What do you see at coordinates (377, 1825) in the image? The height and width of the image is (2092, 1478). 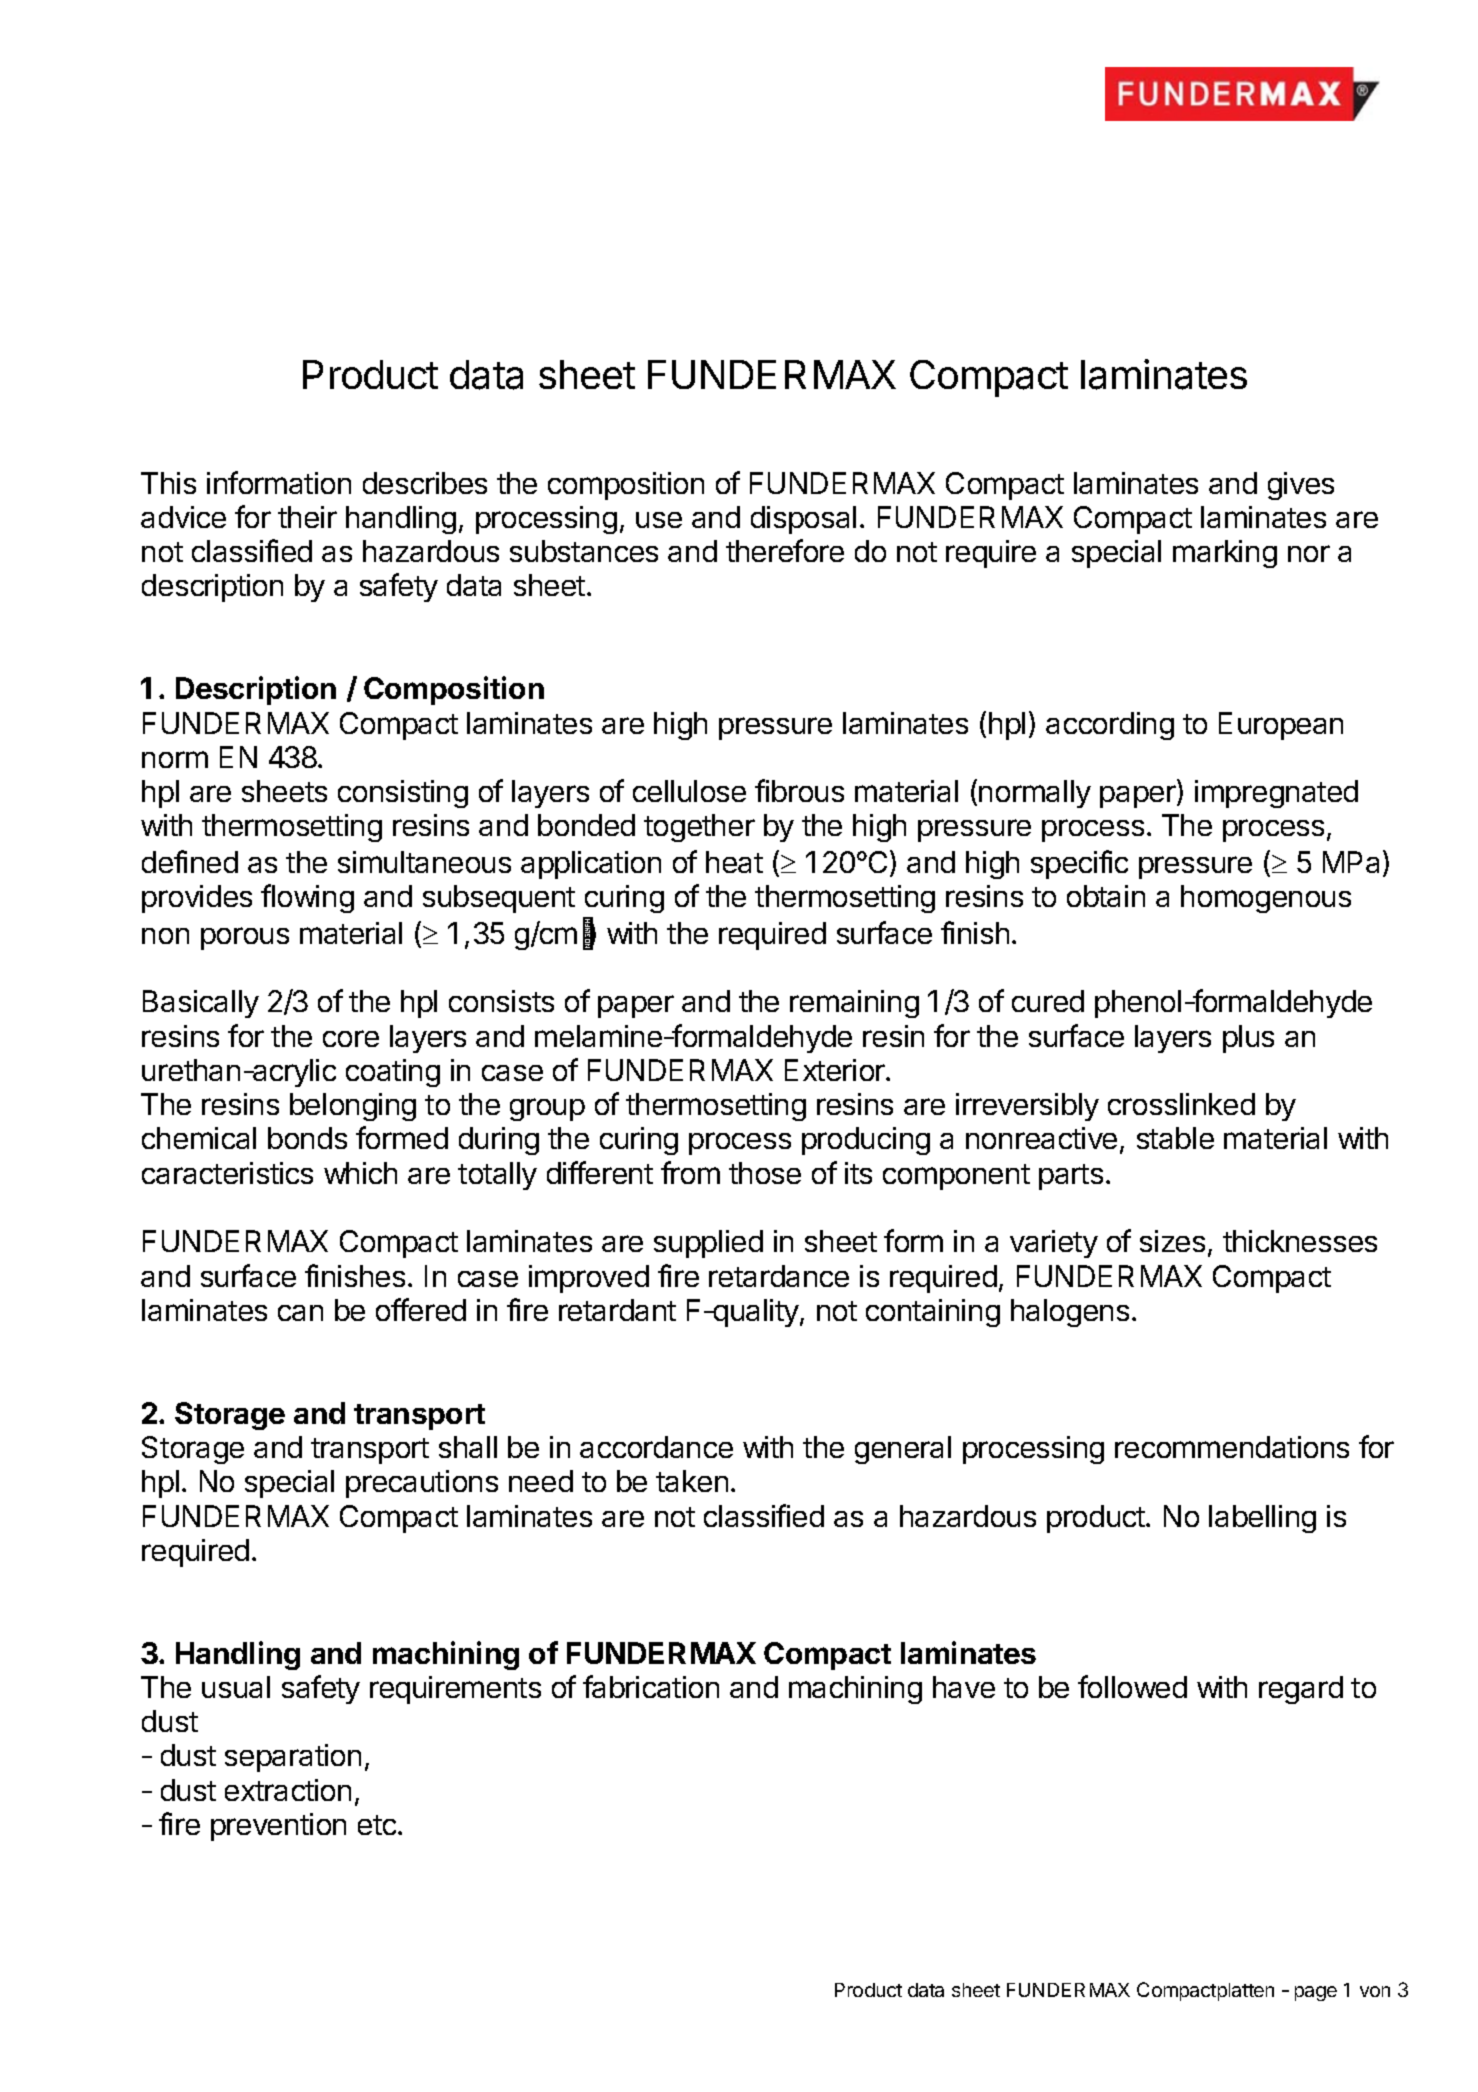 I see `etc` at bounding box center [377, 1825].
